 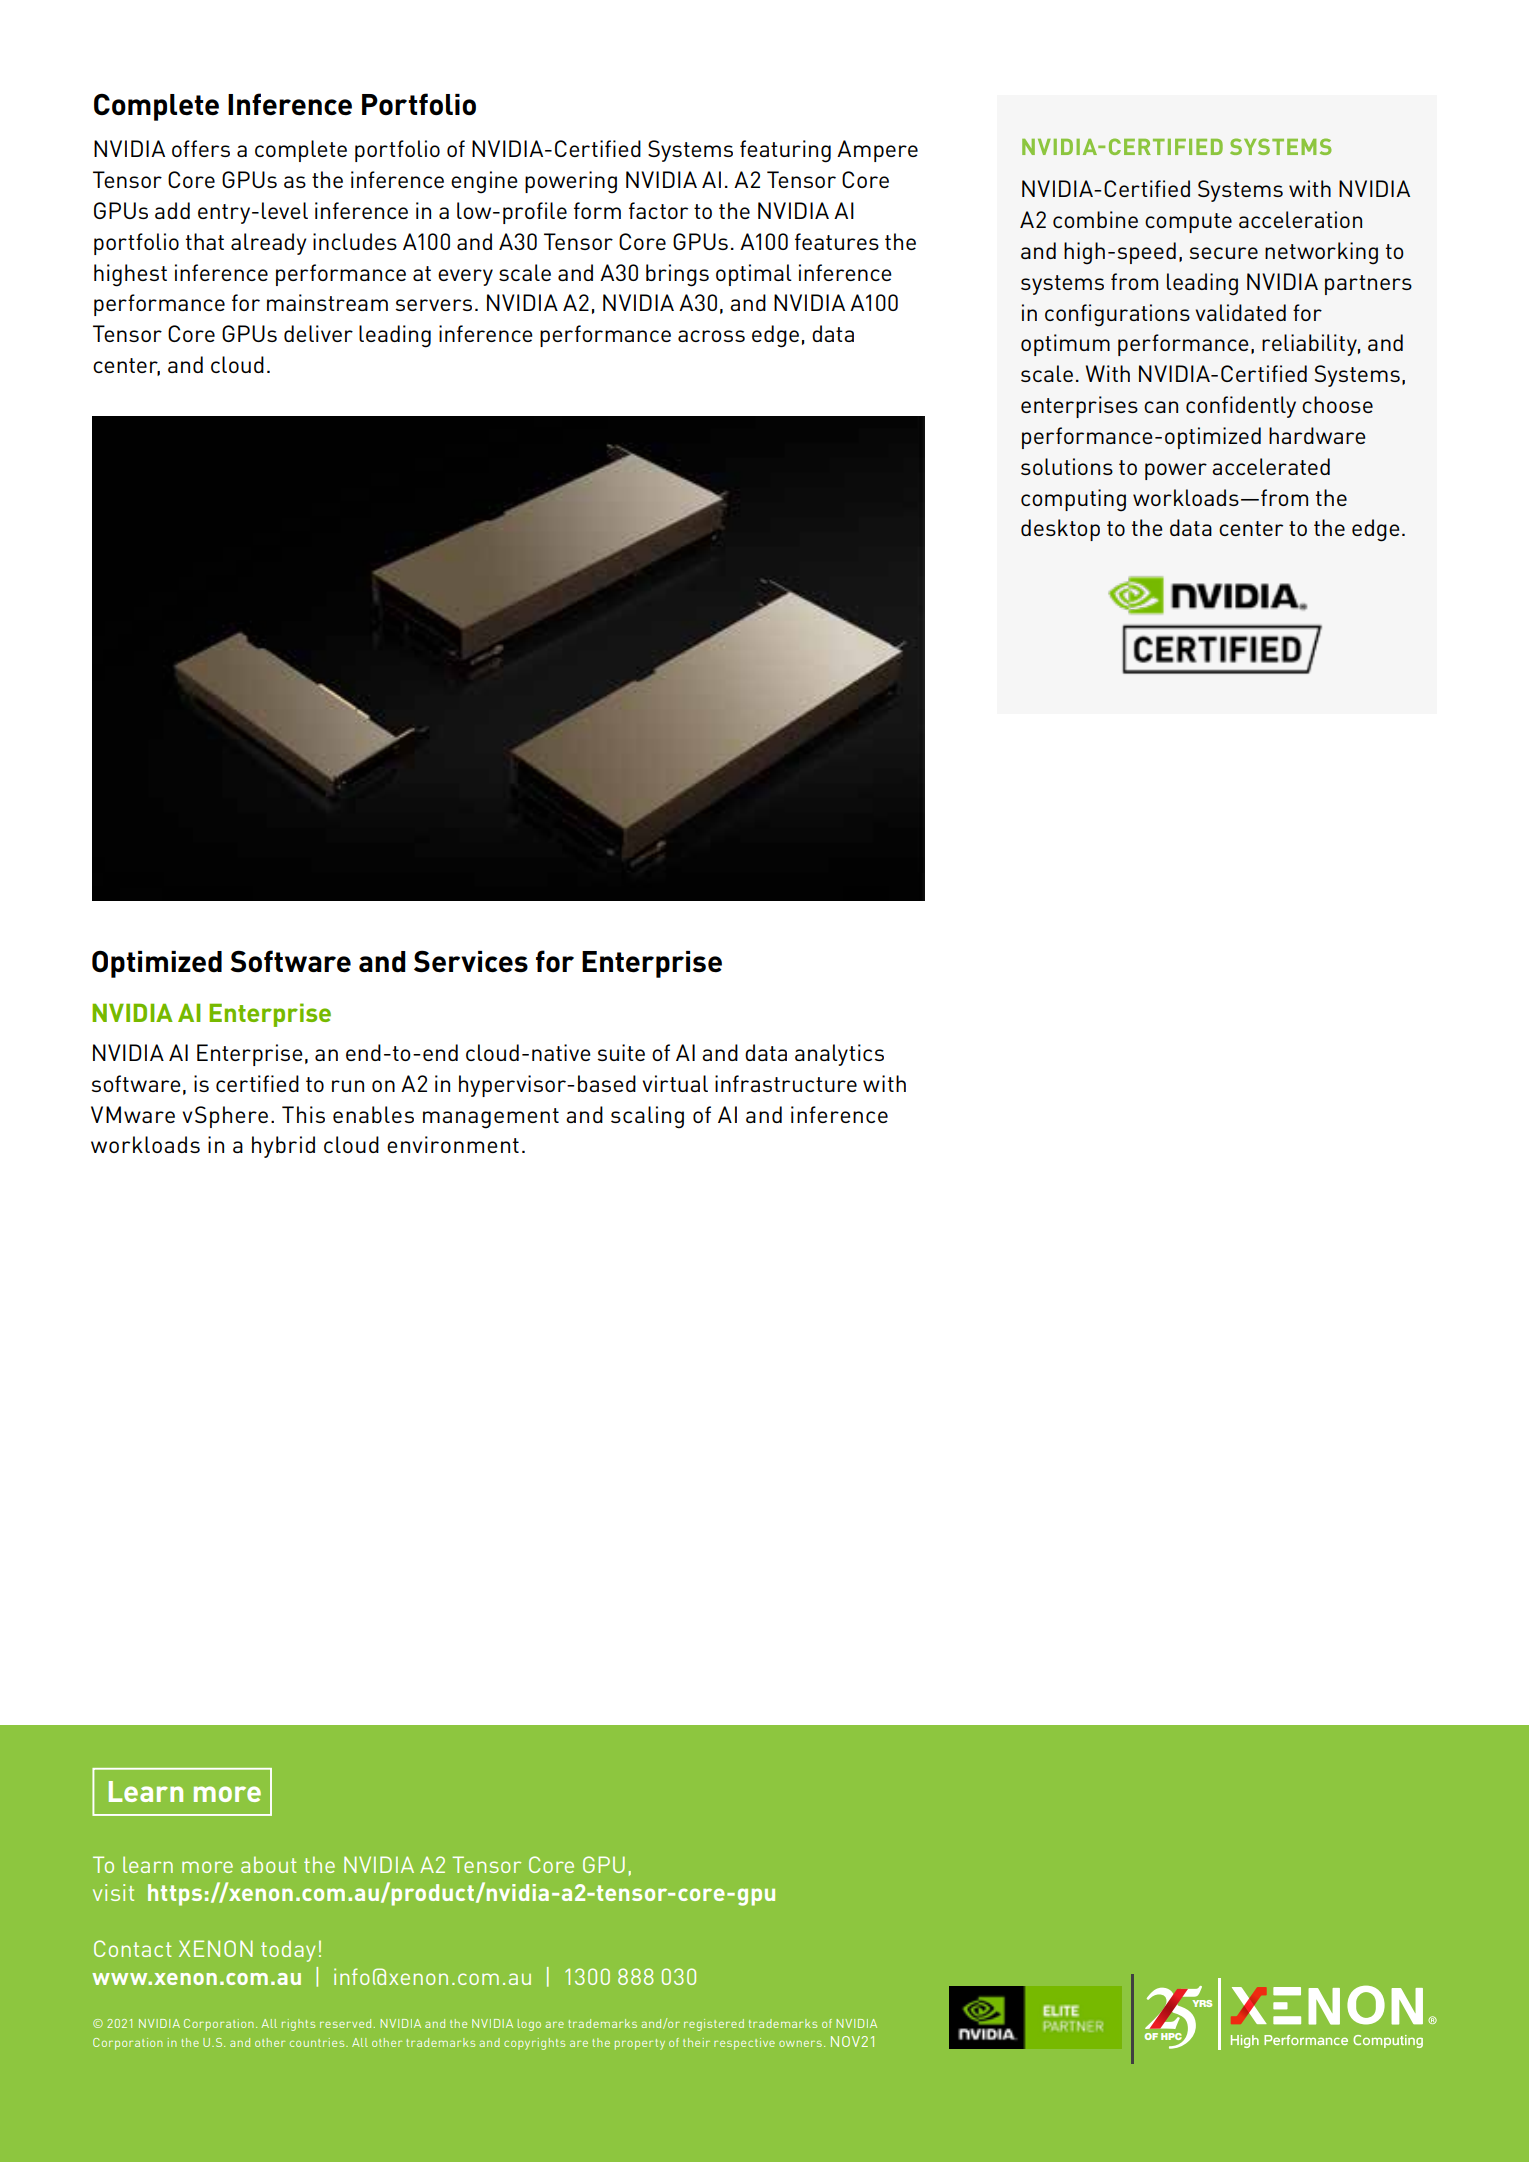 I want to click on factor, so click(x=658, y=210).
